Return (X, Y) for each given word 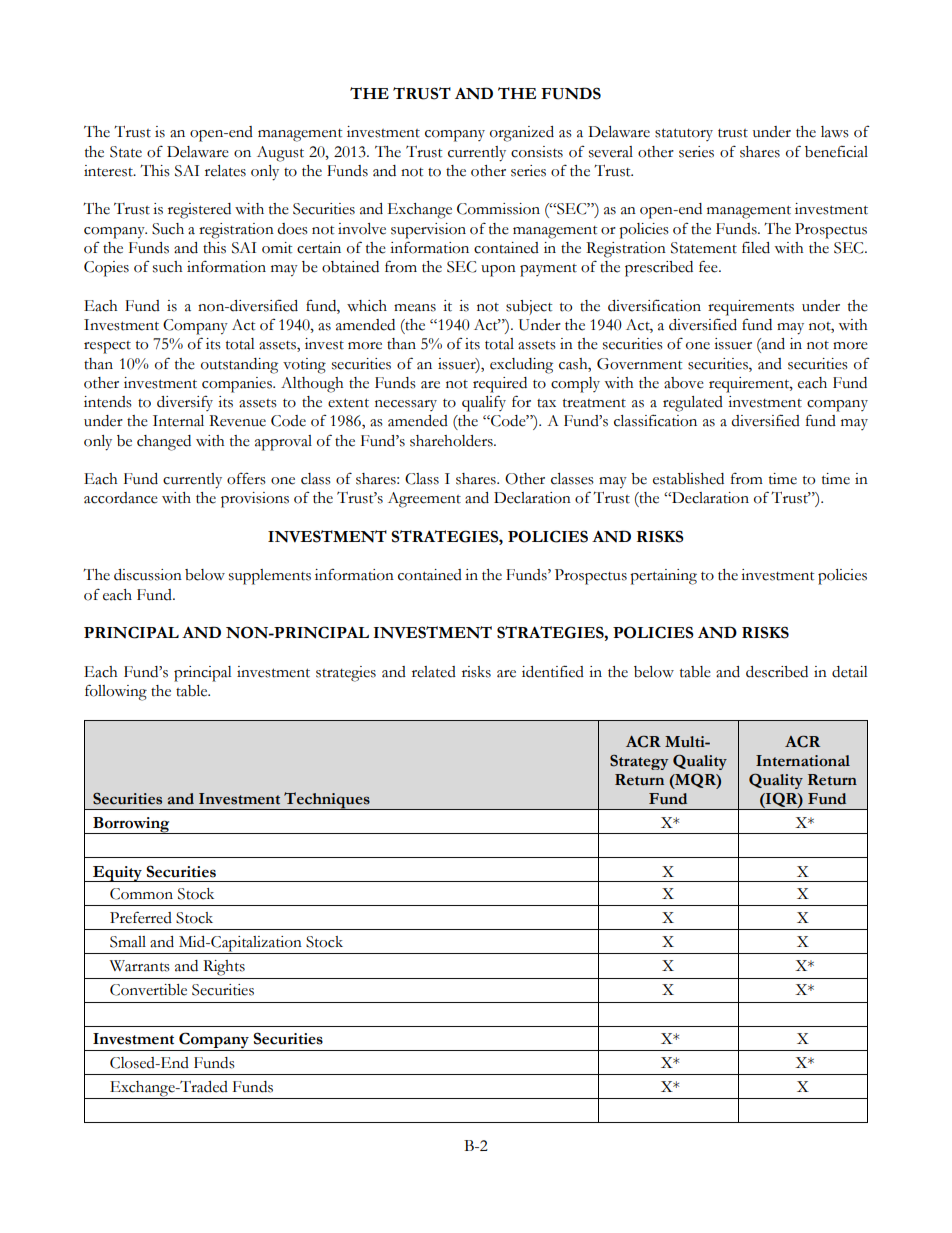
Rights (224, 968)
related (434, 672)
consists (537, 152)
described (777, 672)
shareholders (452, 441)
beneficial (836, 151)
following (116, 692)
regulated (693, 404)
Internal (178, 421)
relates (225, 171)
